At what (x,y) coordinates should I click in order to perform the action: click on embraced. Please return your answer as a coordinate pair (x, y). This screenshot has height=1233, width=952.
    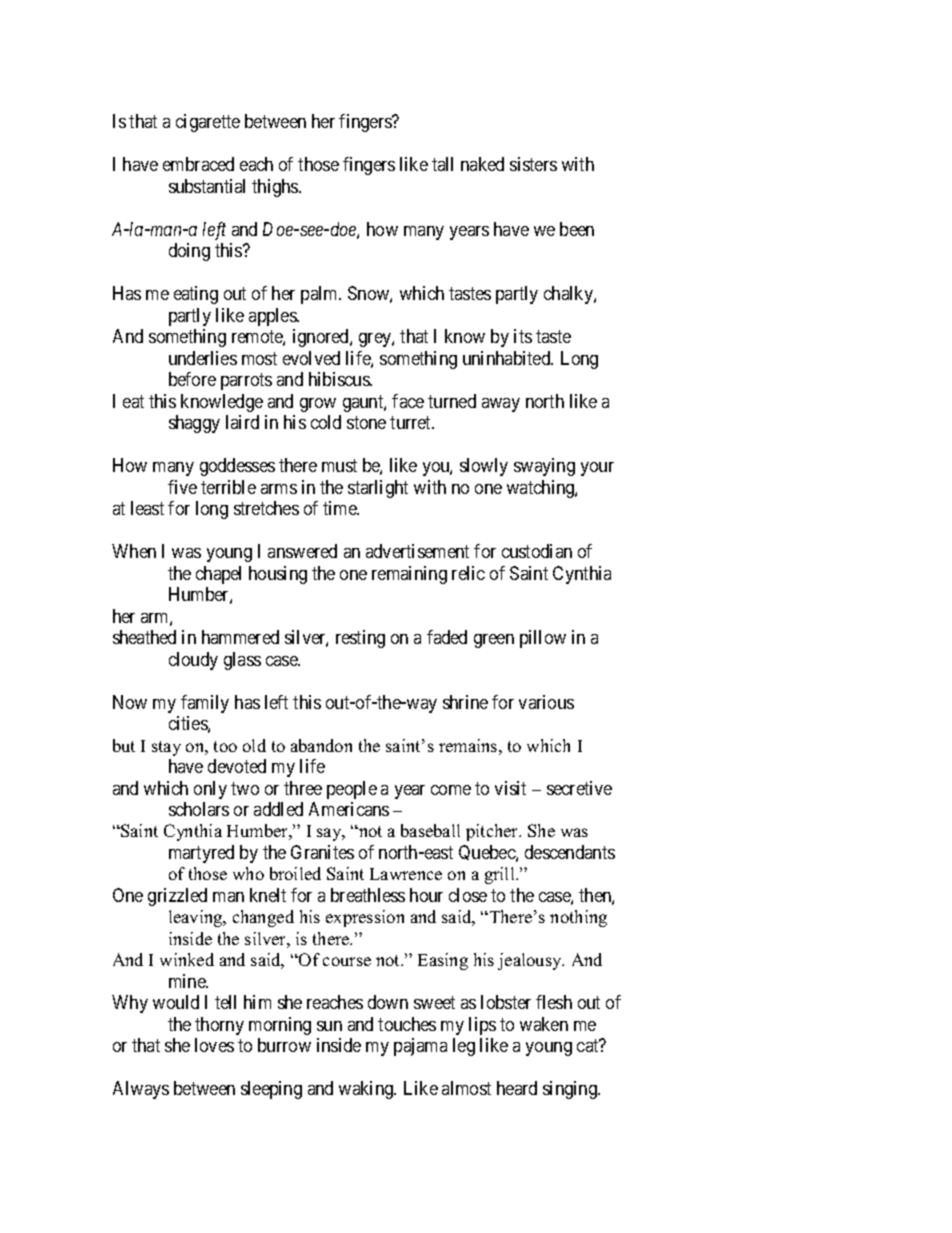
    Looking at the image, I should click on (198, 164).
